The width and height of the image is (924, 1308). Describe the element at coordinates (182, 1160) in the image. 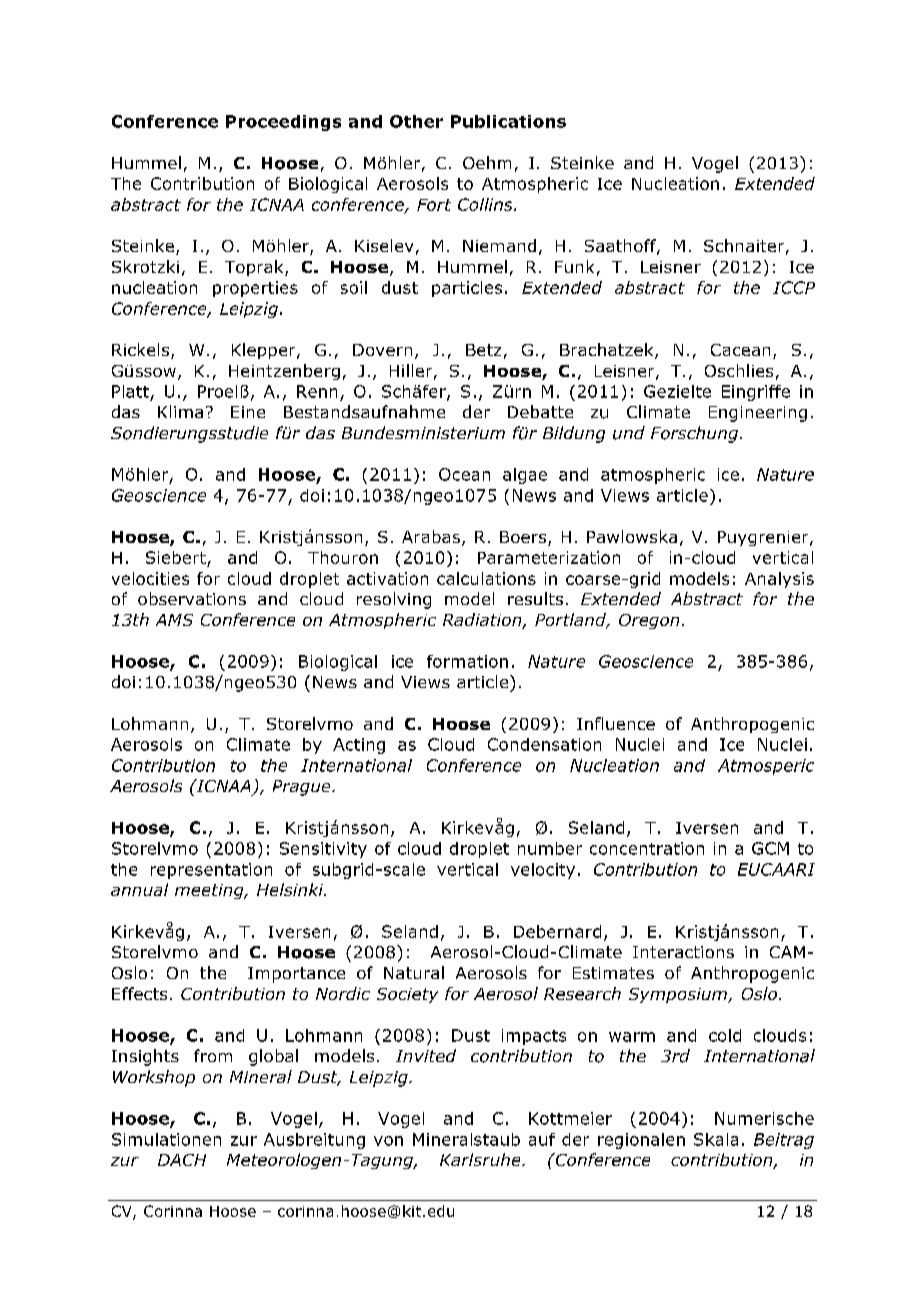

I see `DACH` at that location.
